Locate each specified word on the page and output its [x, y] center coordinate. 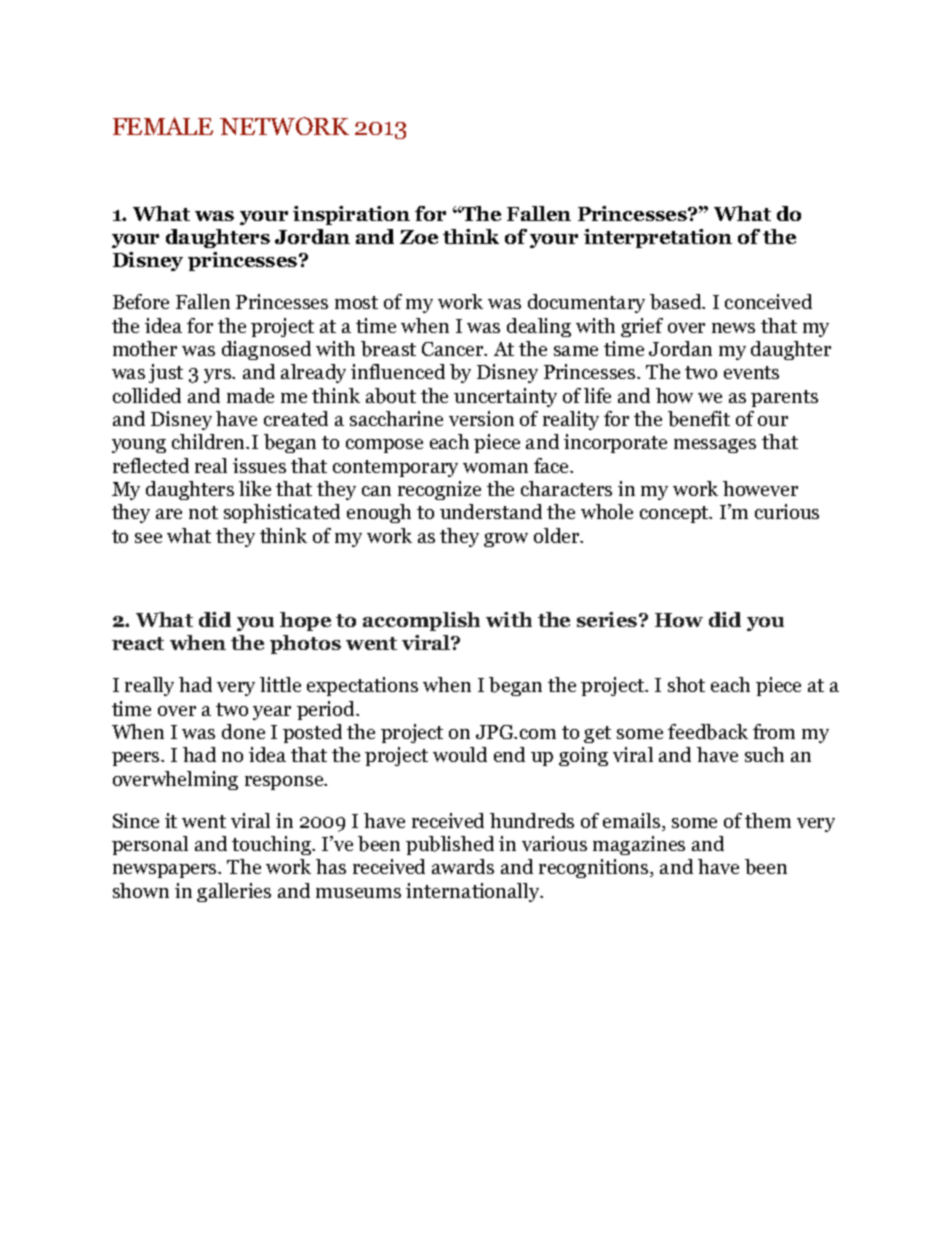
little [280, 684]
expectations [362, 686]
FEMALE [163, 126]
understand [491, 511]
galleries [234, 892]
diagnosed [266, 350]
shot [686, 684]
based [677, 302]
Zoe [419, 237]
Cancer [454, 349]
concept [675, 514]
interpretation [658, 238]
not [203, 512]
